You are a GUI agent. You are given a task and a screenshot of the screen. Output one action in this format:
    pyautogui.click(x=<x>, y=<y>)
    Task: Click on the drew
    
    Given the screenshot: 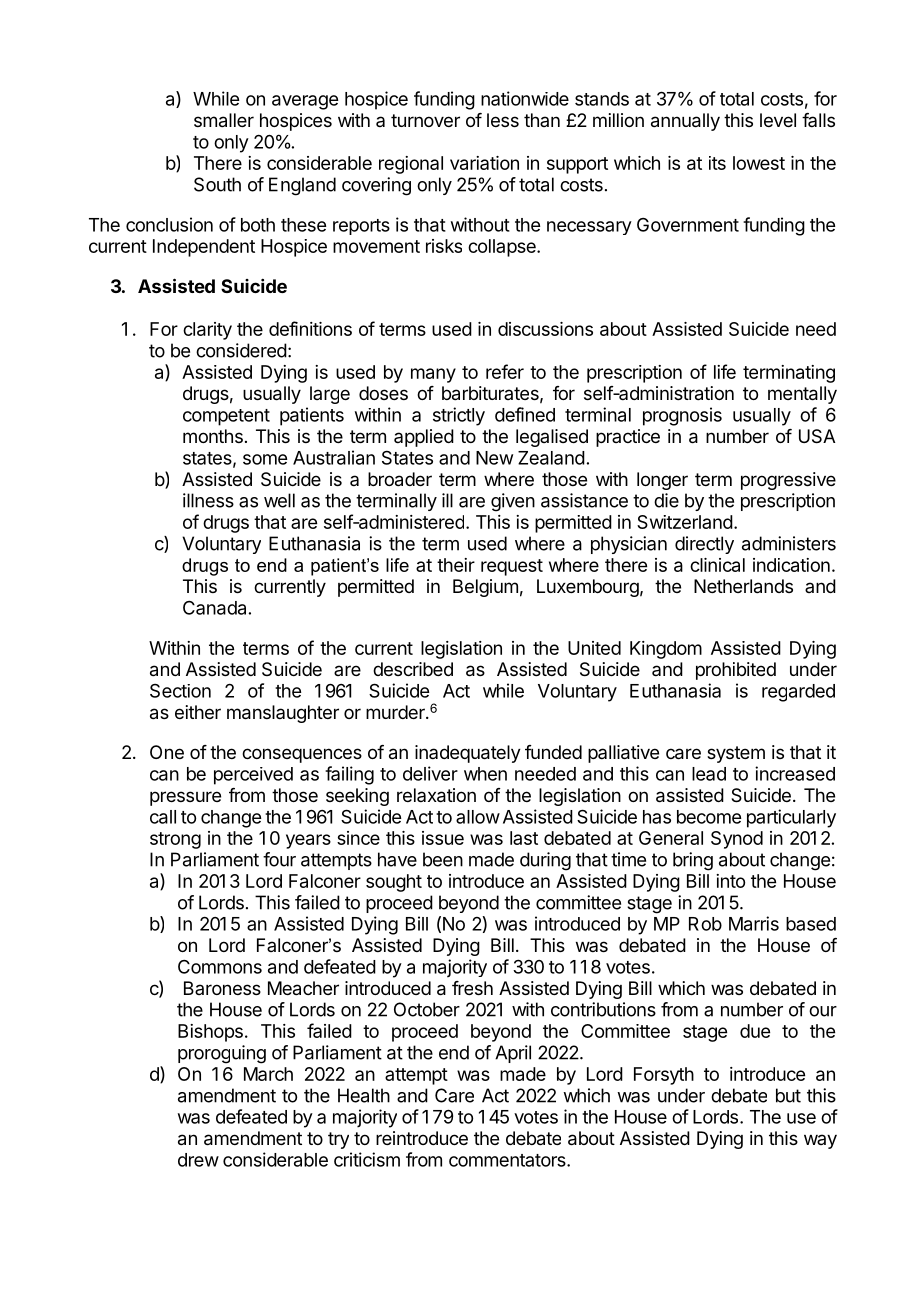 What is the action you would take?
    pyautogui.click(x=198, y=1160)
